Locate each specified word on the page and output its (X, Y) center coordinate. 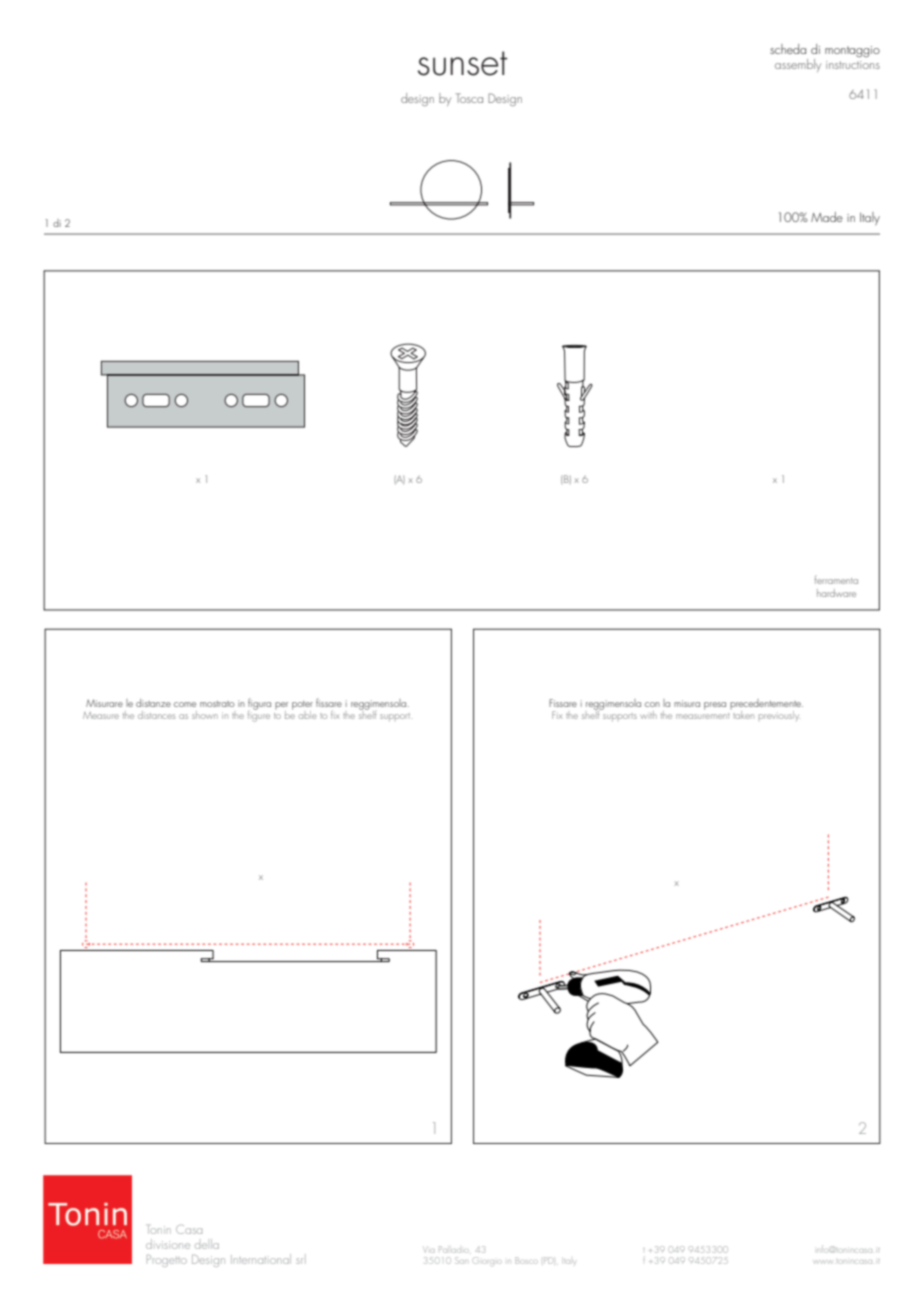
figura (259, 705)
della (207, 1244)
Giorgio (487, 1260)
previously (779, 716)
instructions (853, 65)
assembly (798, 65)
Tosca (469, 98)
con (652, 704)
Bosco (526, 1260)
